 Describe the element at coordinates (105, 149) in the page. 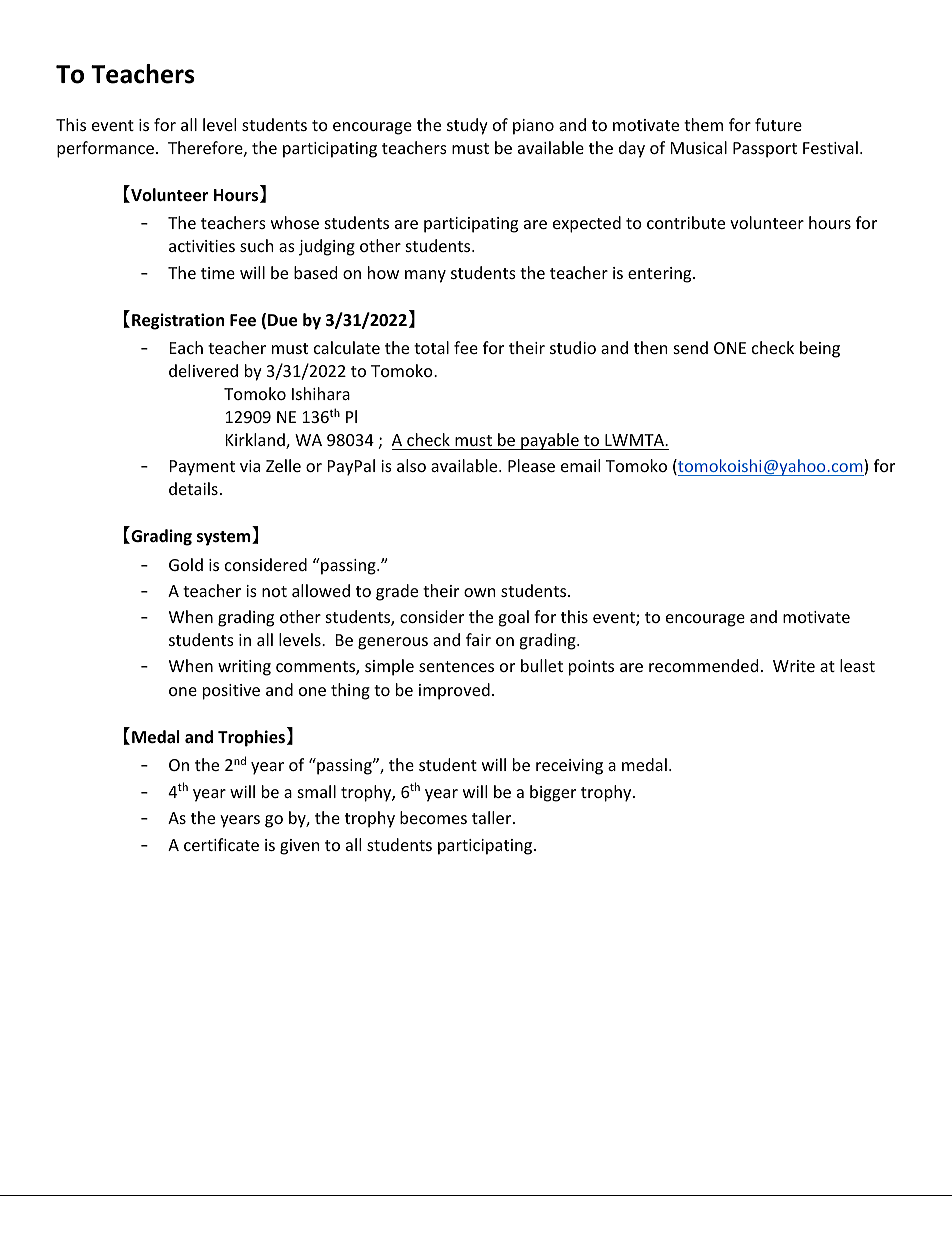

I see `performance` at that location.
